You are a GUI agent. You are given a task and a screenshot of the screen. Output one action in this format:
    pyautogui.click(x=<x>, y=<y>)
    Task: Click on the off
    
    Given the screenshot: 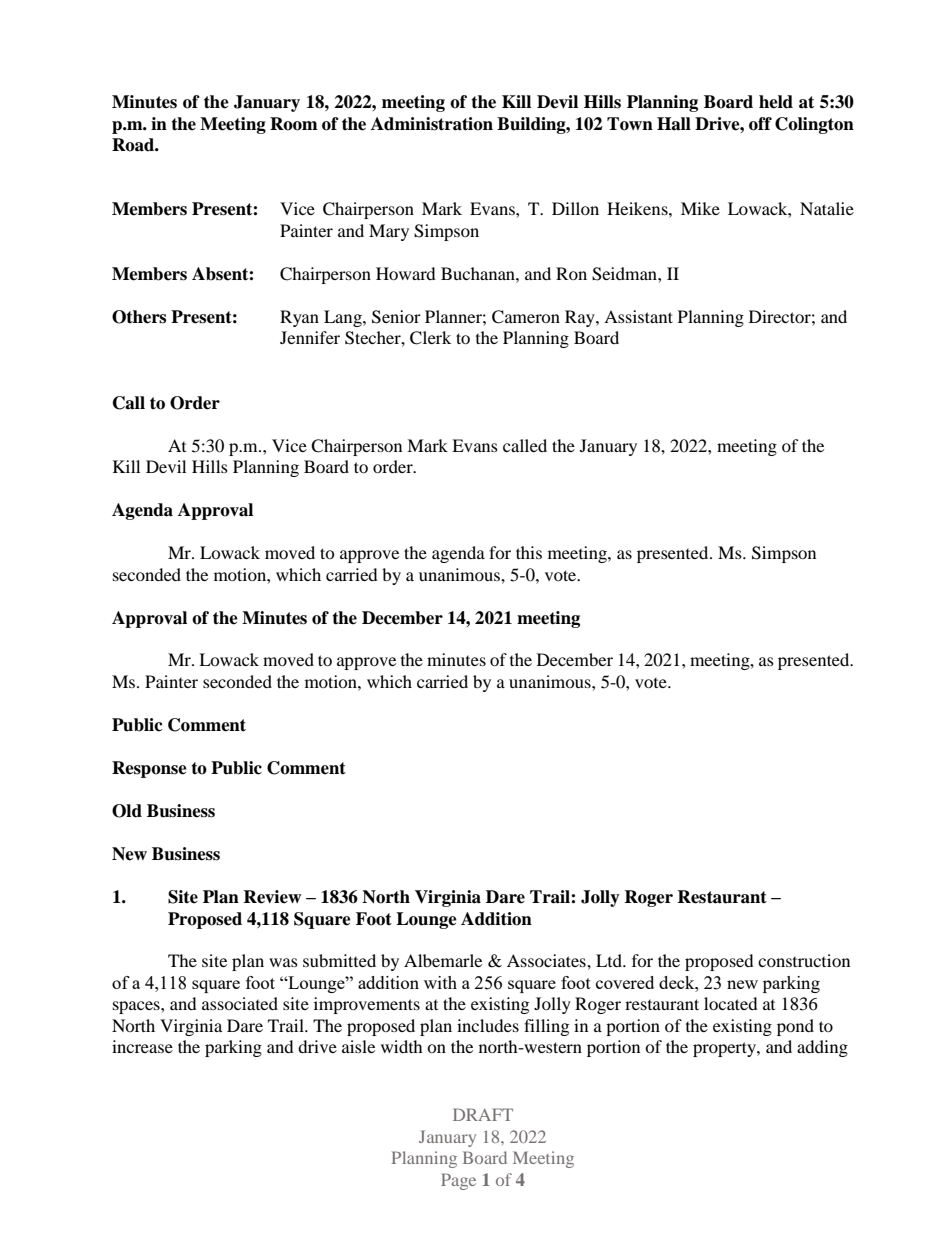 What is the action you would take?
    pyautogui.click(x=760, y=124)
